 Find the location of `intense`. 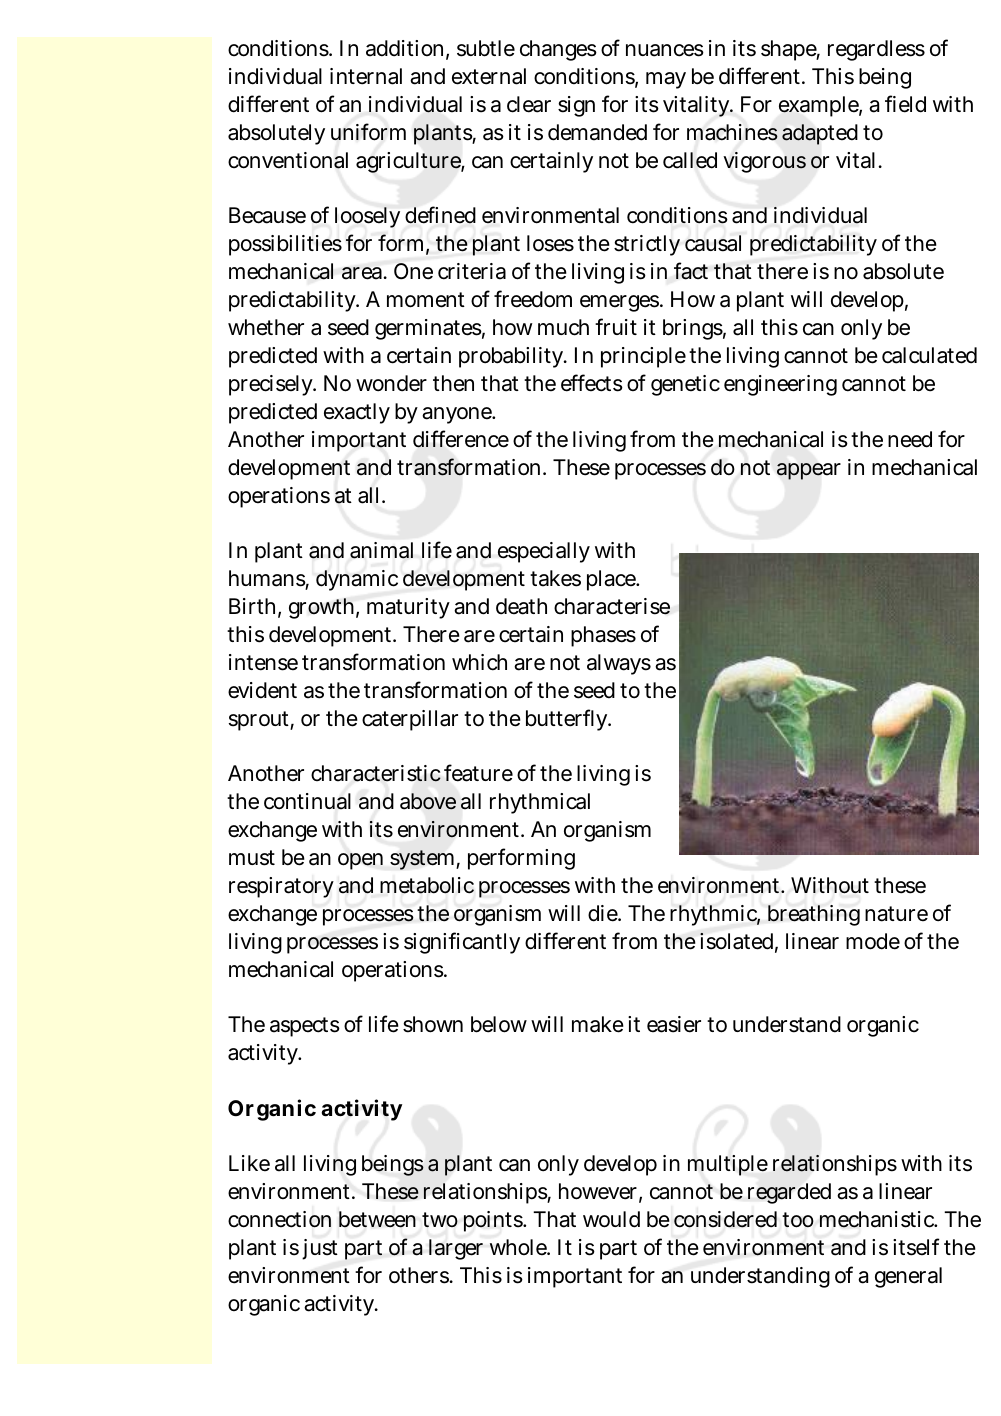

intense is located at coordinates (263, 662).
